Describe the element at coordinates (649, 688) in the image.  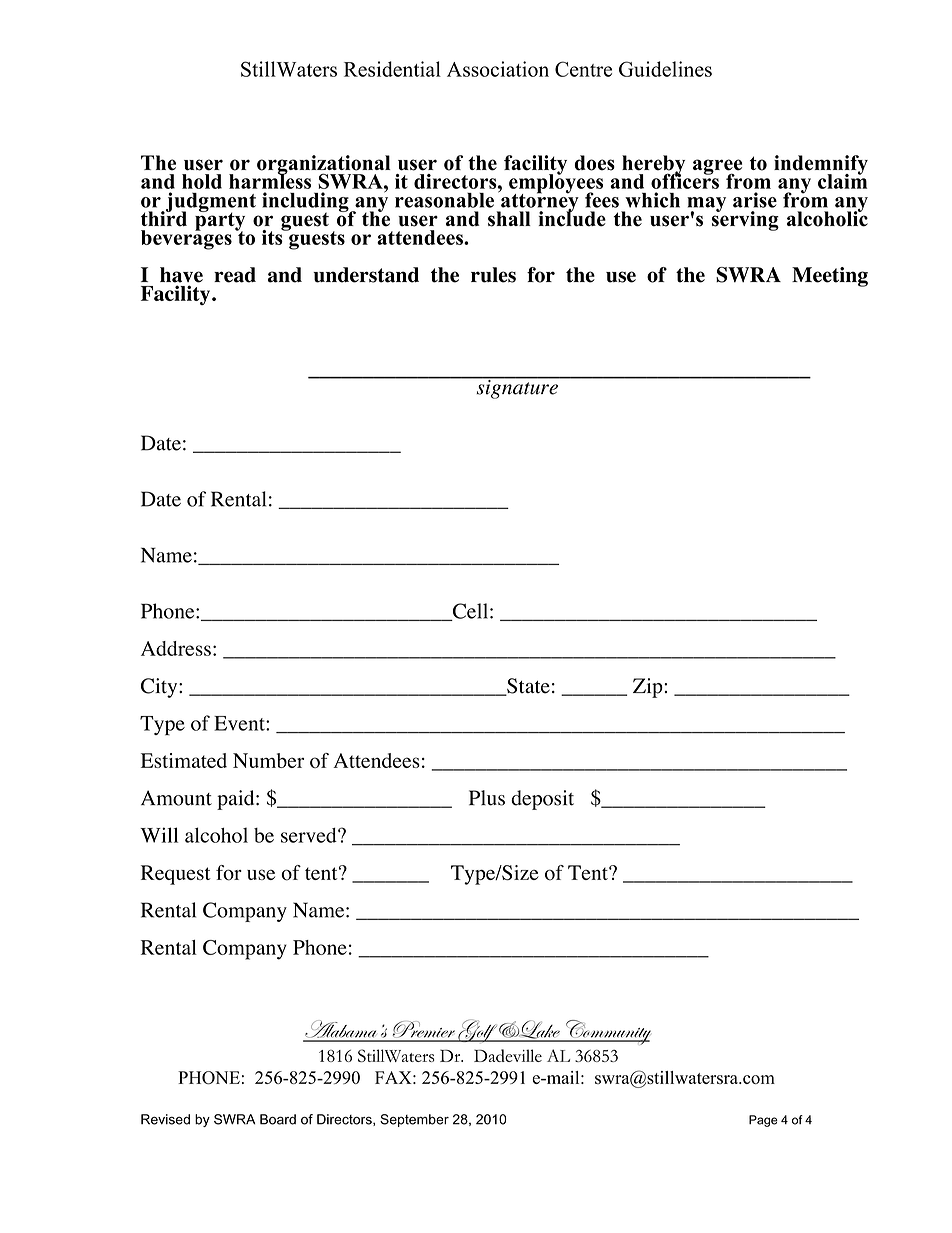
I see `Zip` at that location.
